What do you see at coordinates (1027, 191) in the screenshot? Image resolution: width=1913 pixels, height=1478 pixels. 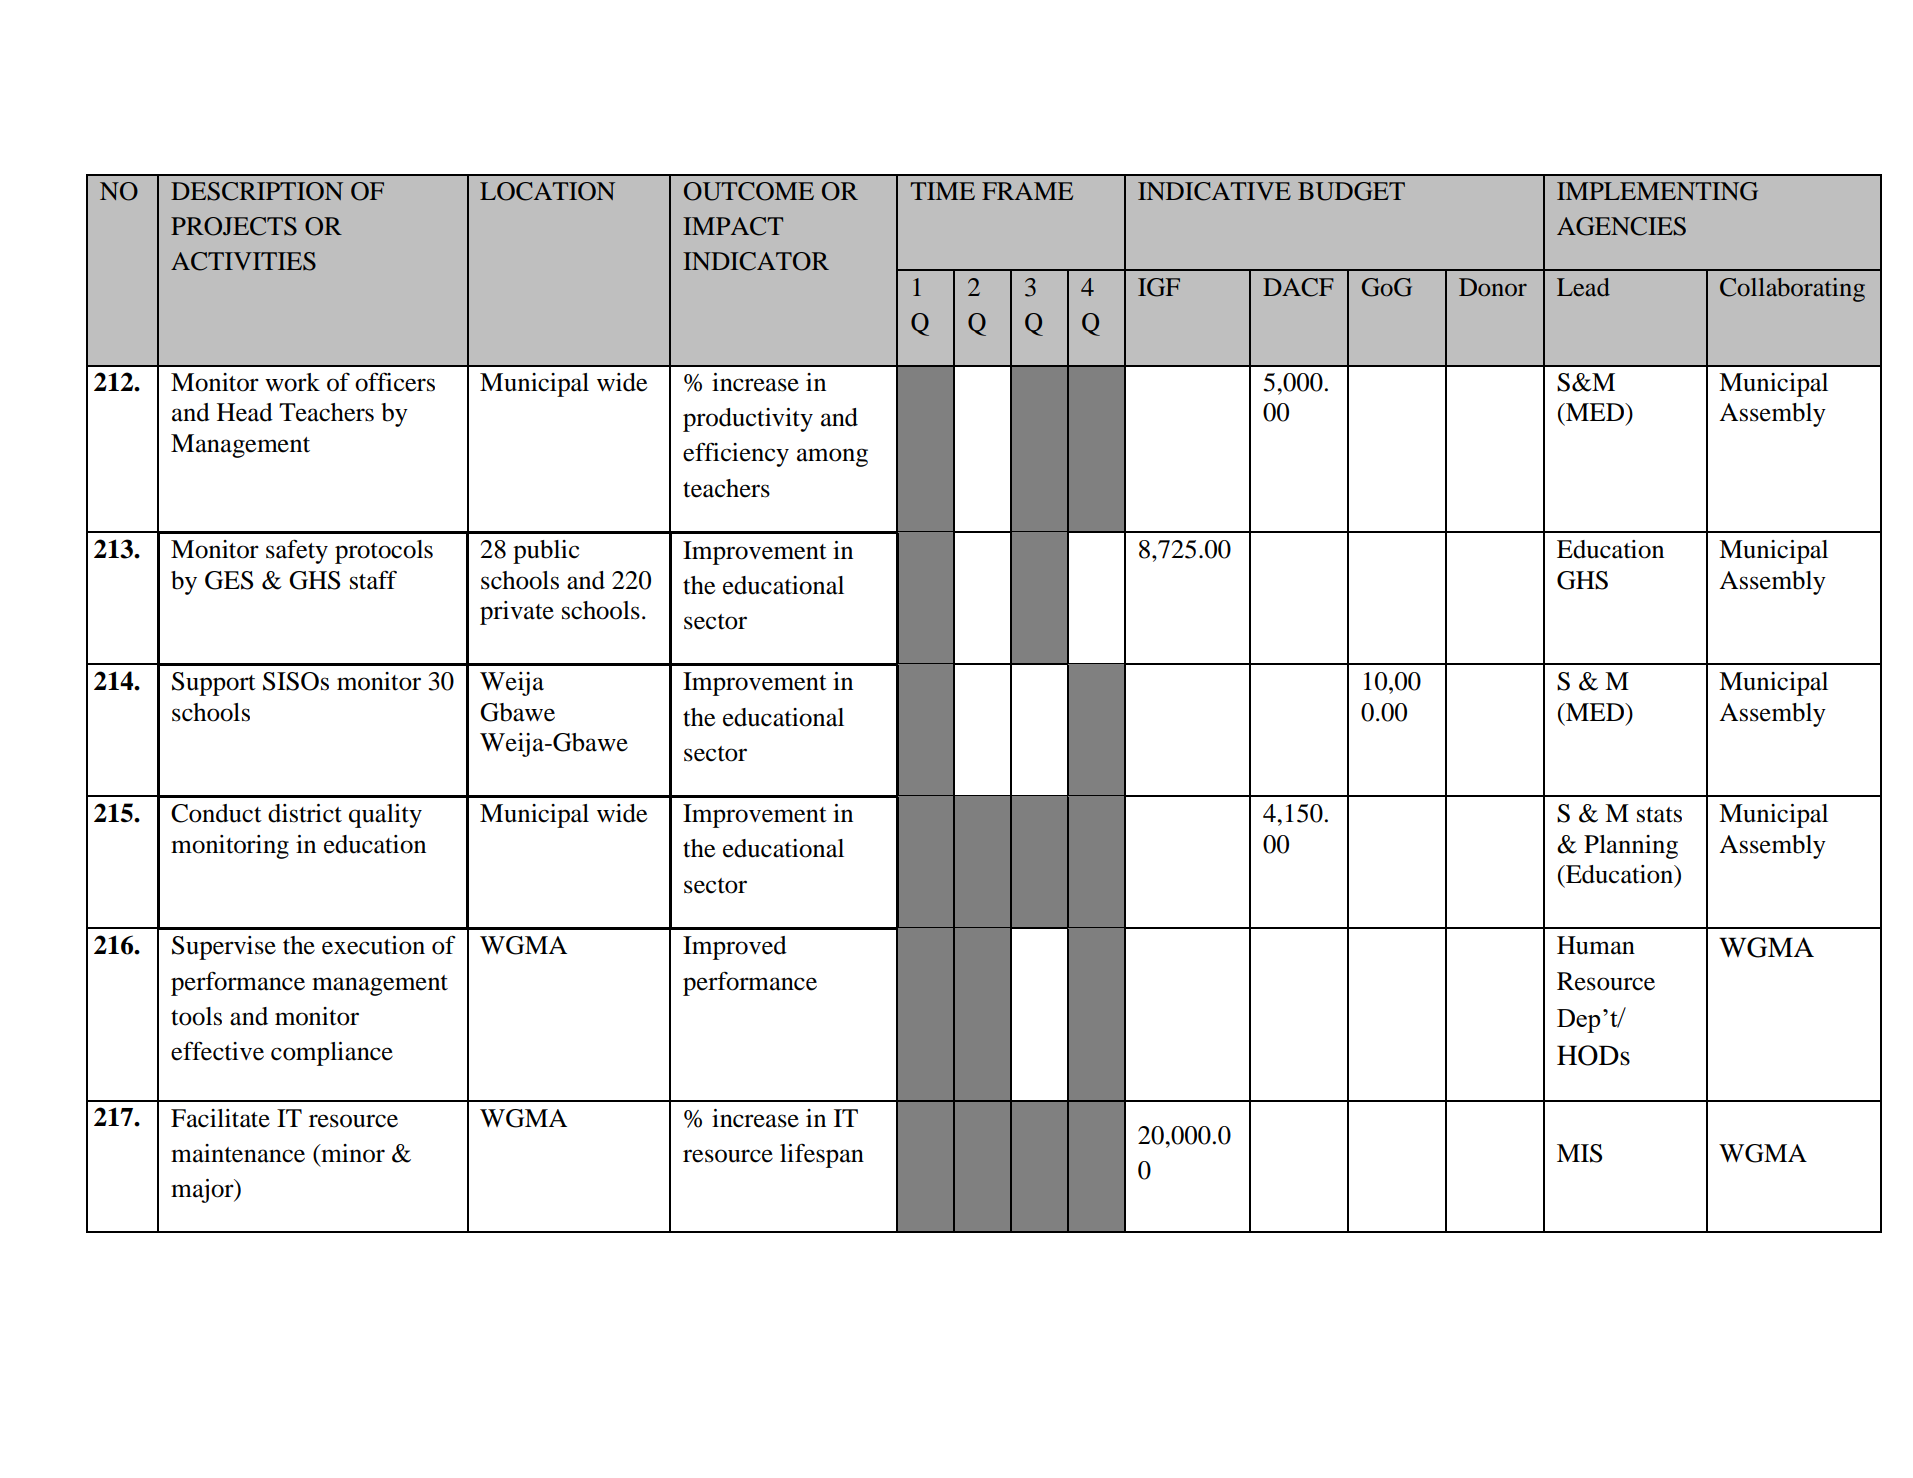 I see `FRAME` at bounding box center [1027, 191].
